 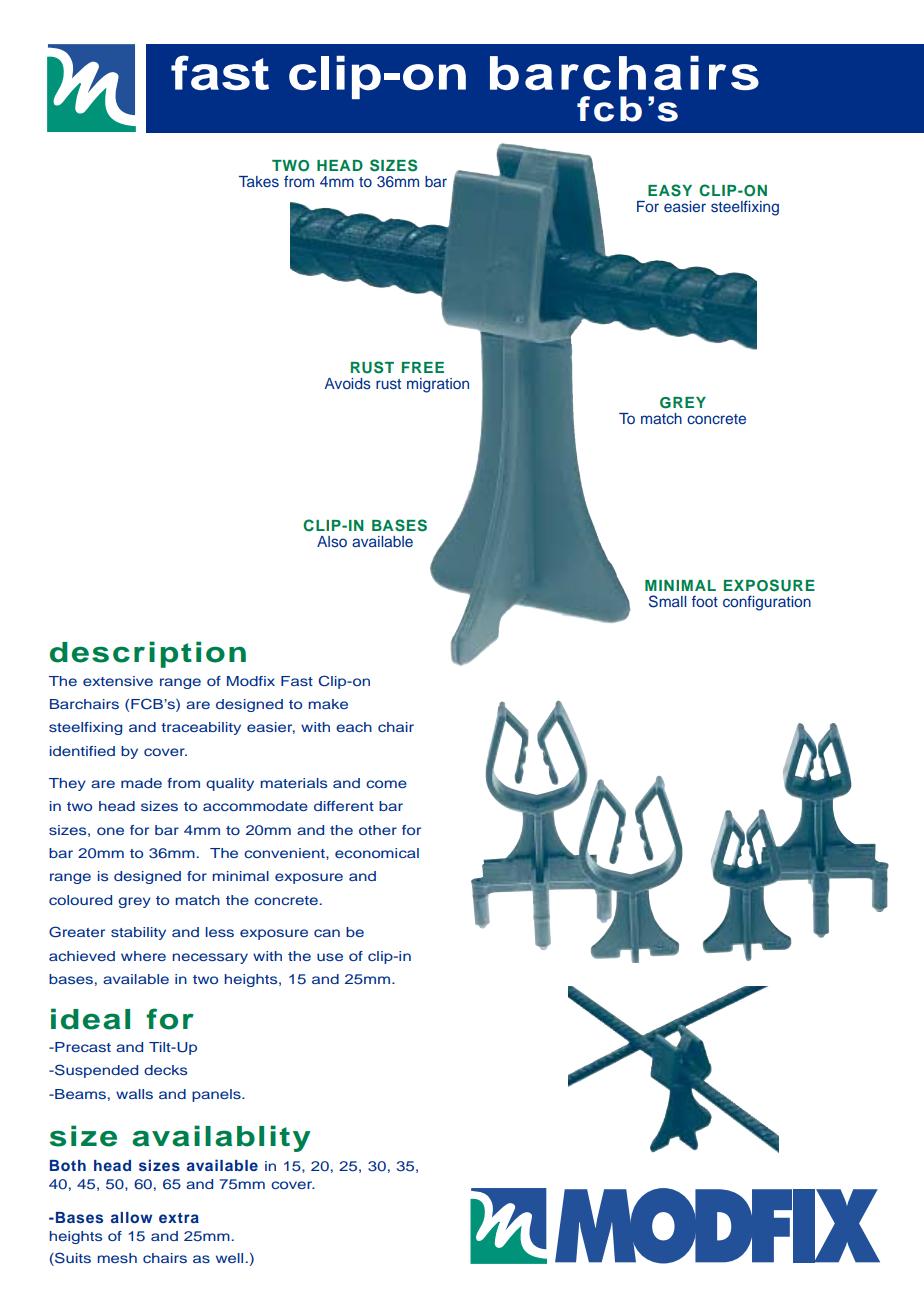 What do you see at coordinates (423, 367) in the screenshot?
I see `FREE` at bounding box center [423, 367].
